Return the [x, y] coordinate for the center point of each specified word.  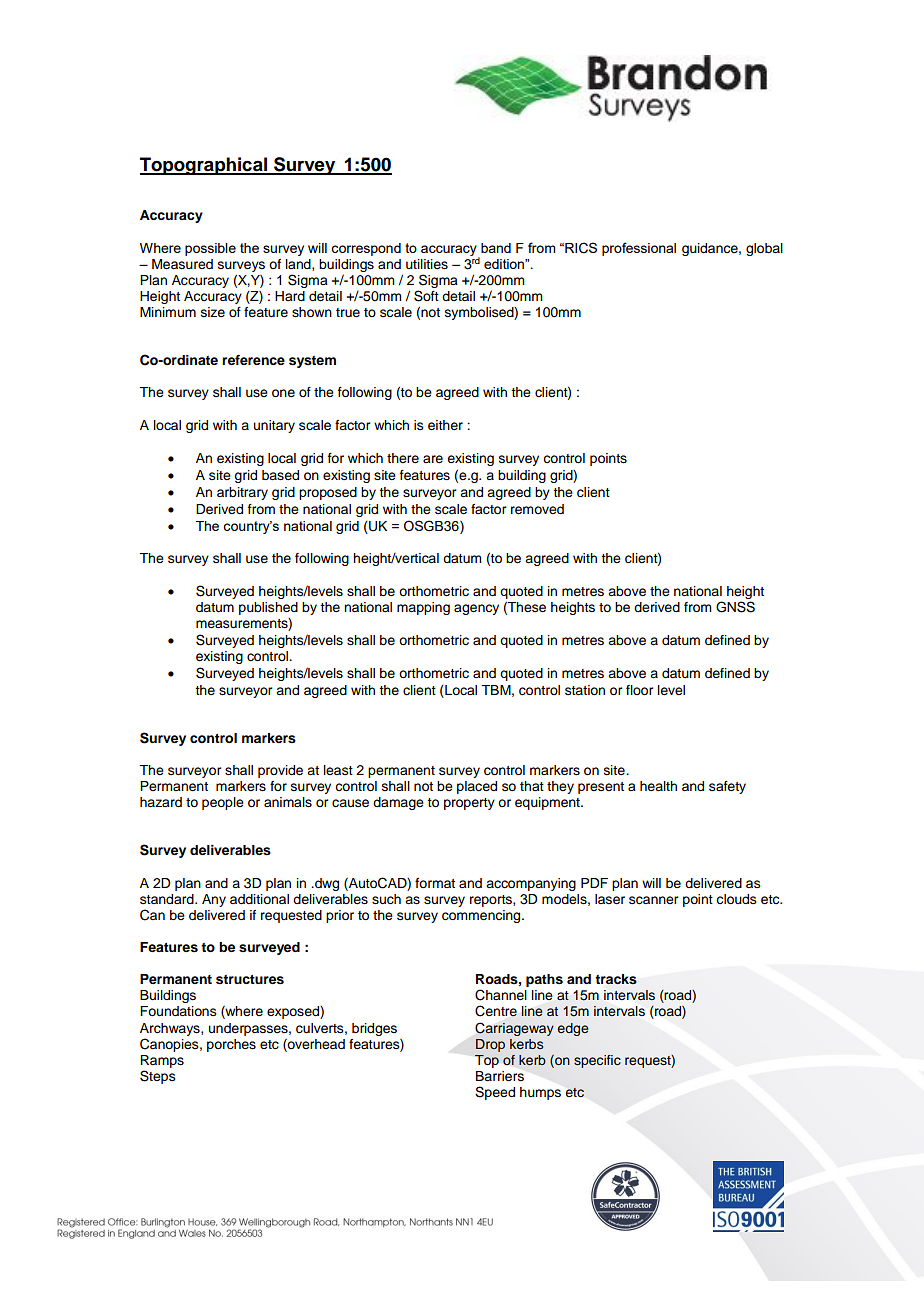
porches [231, 1045]
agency [476, 609]
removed [537, 509]
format [435, 883]
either [445, 425]
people [223, 803]
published [268, 608]
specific [597, 1061]
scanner [653, 900]
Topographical [204, 166]
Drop [490, 1045]
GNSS [735, 607]
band [496, 248]
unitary [274, 426]
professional [639, 249]
